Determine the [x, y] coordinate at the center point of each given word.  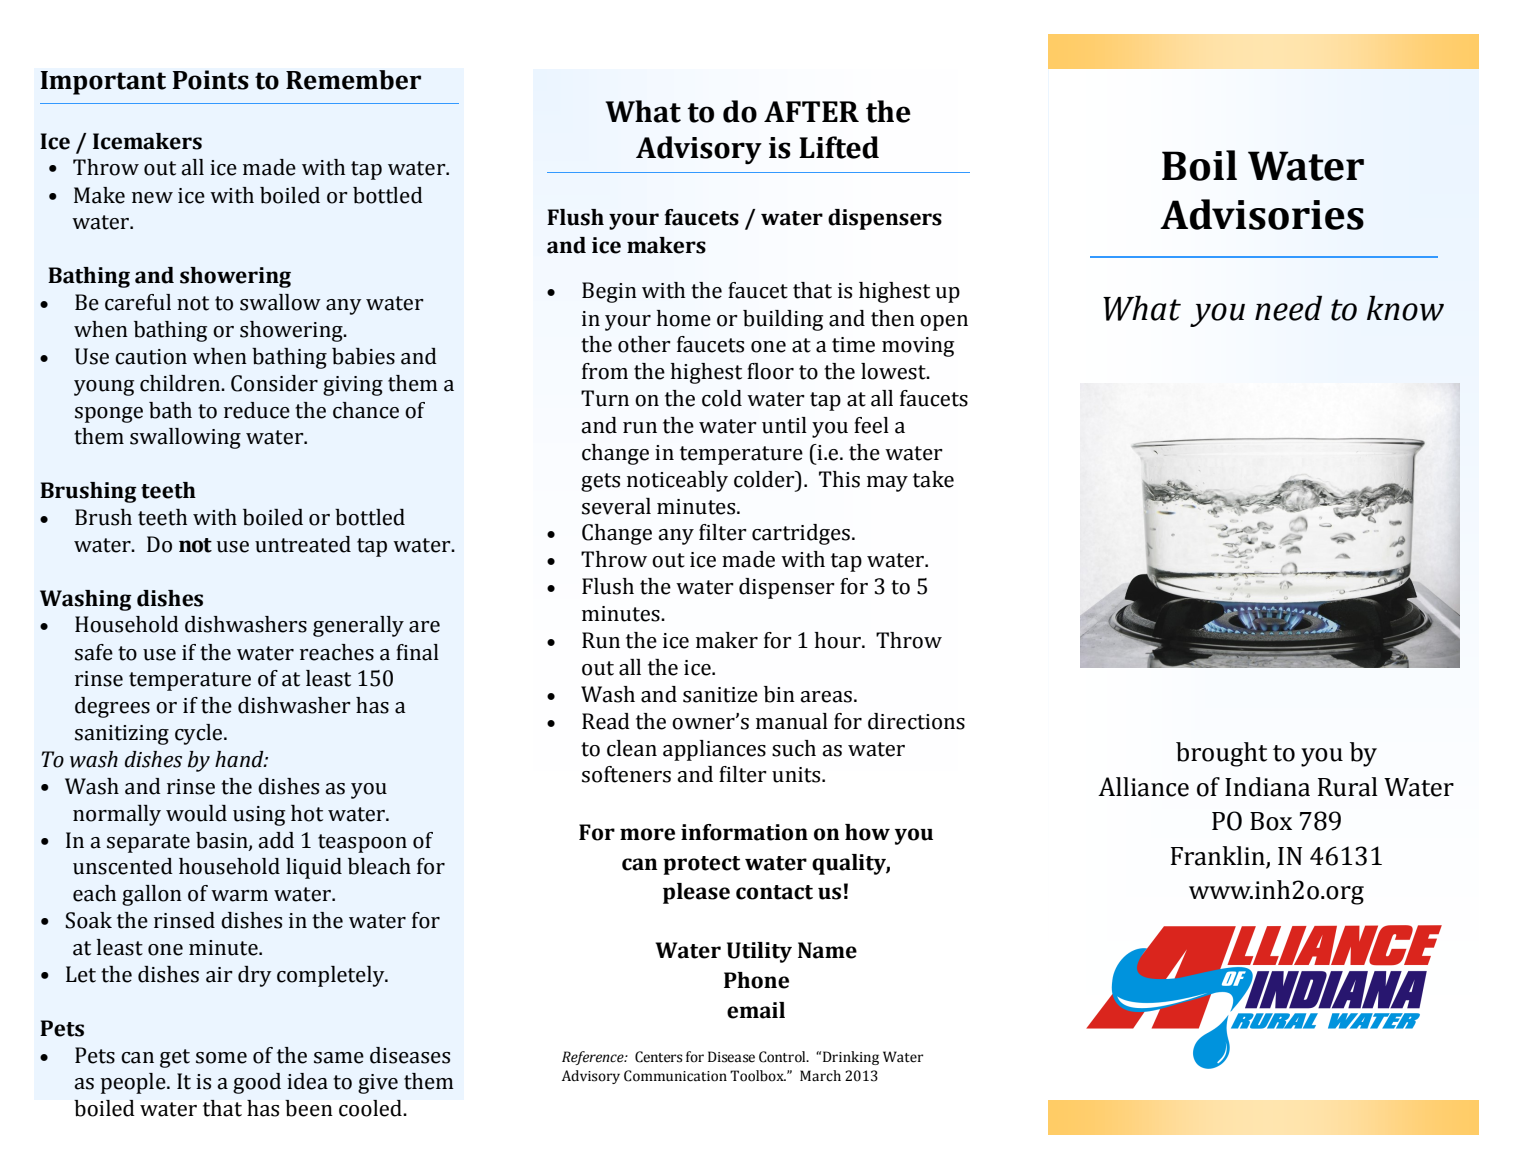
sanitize [720, 695]
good [257, 1083]
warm [239, 896]
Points [211, 80]
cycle [200, 734]
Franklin [1218, 856]
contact [774, 892]
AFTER [811, 111]
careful [138, 302]
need [1288, 308]
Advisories [1262, 214]
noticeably [677, 481]
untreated [303, 544]
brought [1221, 754]
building [783, 320]
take [933, 479]
